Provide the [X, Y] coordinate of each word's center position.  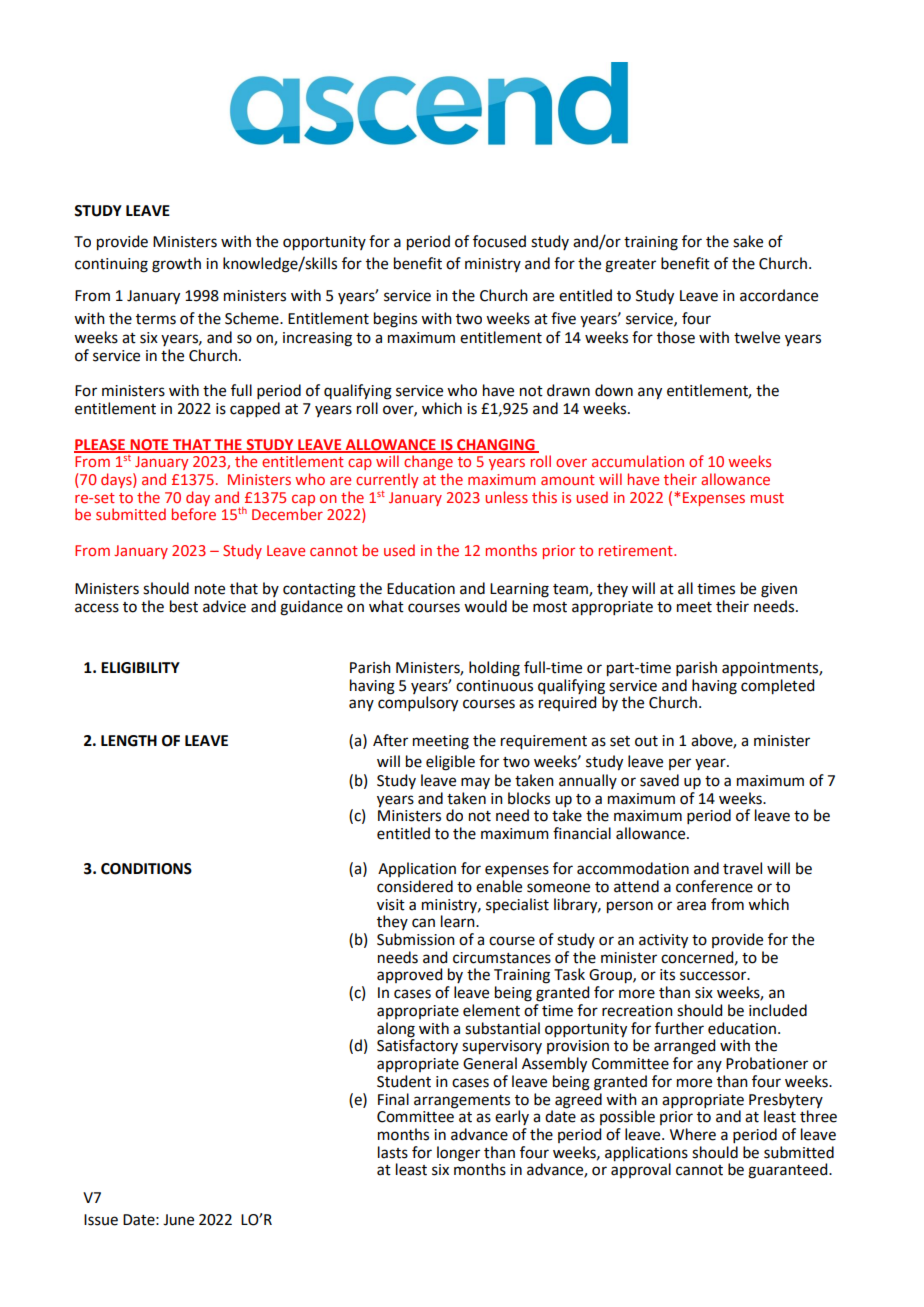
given [779, 590]
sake [748, 241]
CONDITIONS [146, 869]
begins [395, 320]
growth [176, 265]
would [485, 606]
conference [714, 886]
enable [499, 886]
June [178, 1220]
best [184, 606]
